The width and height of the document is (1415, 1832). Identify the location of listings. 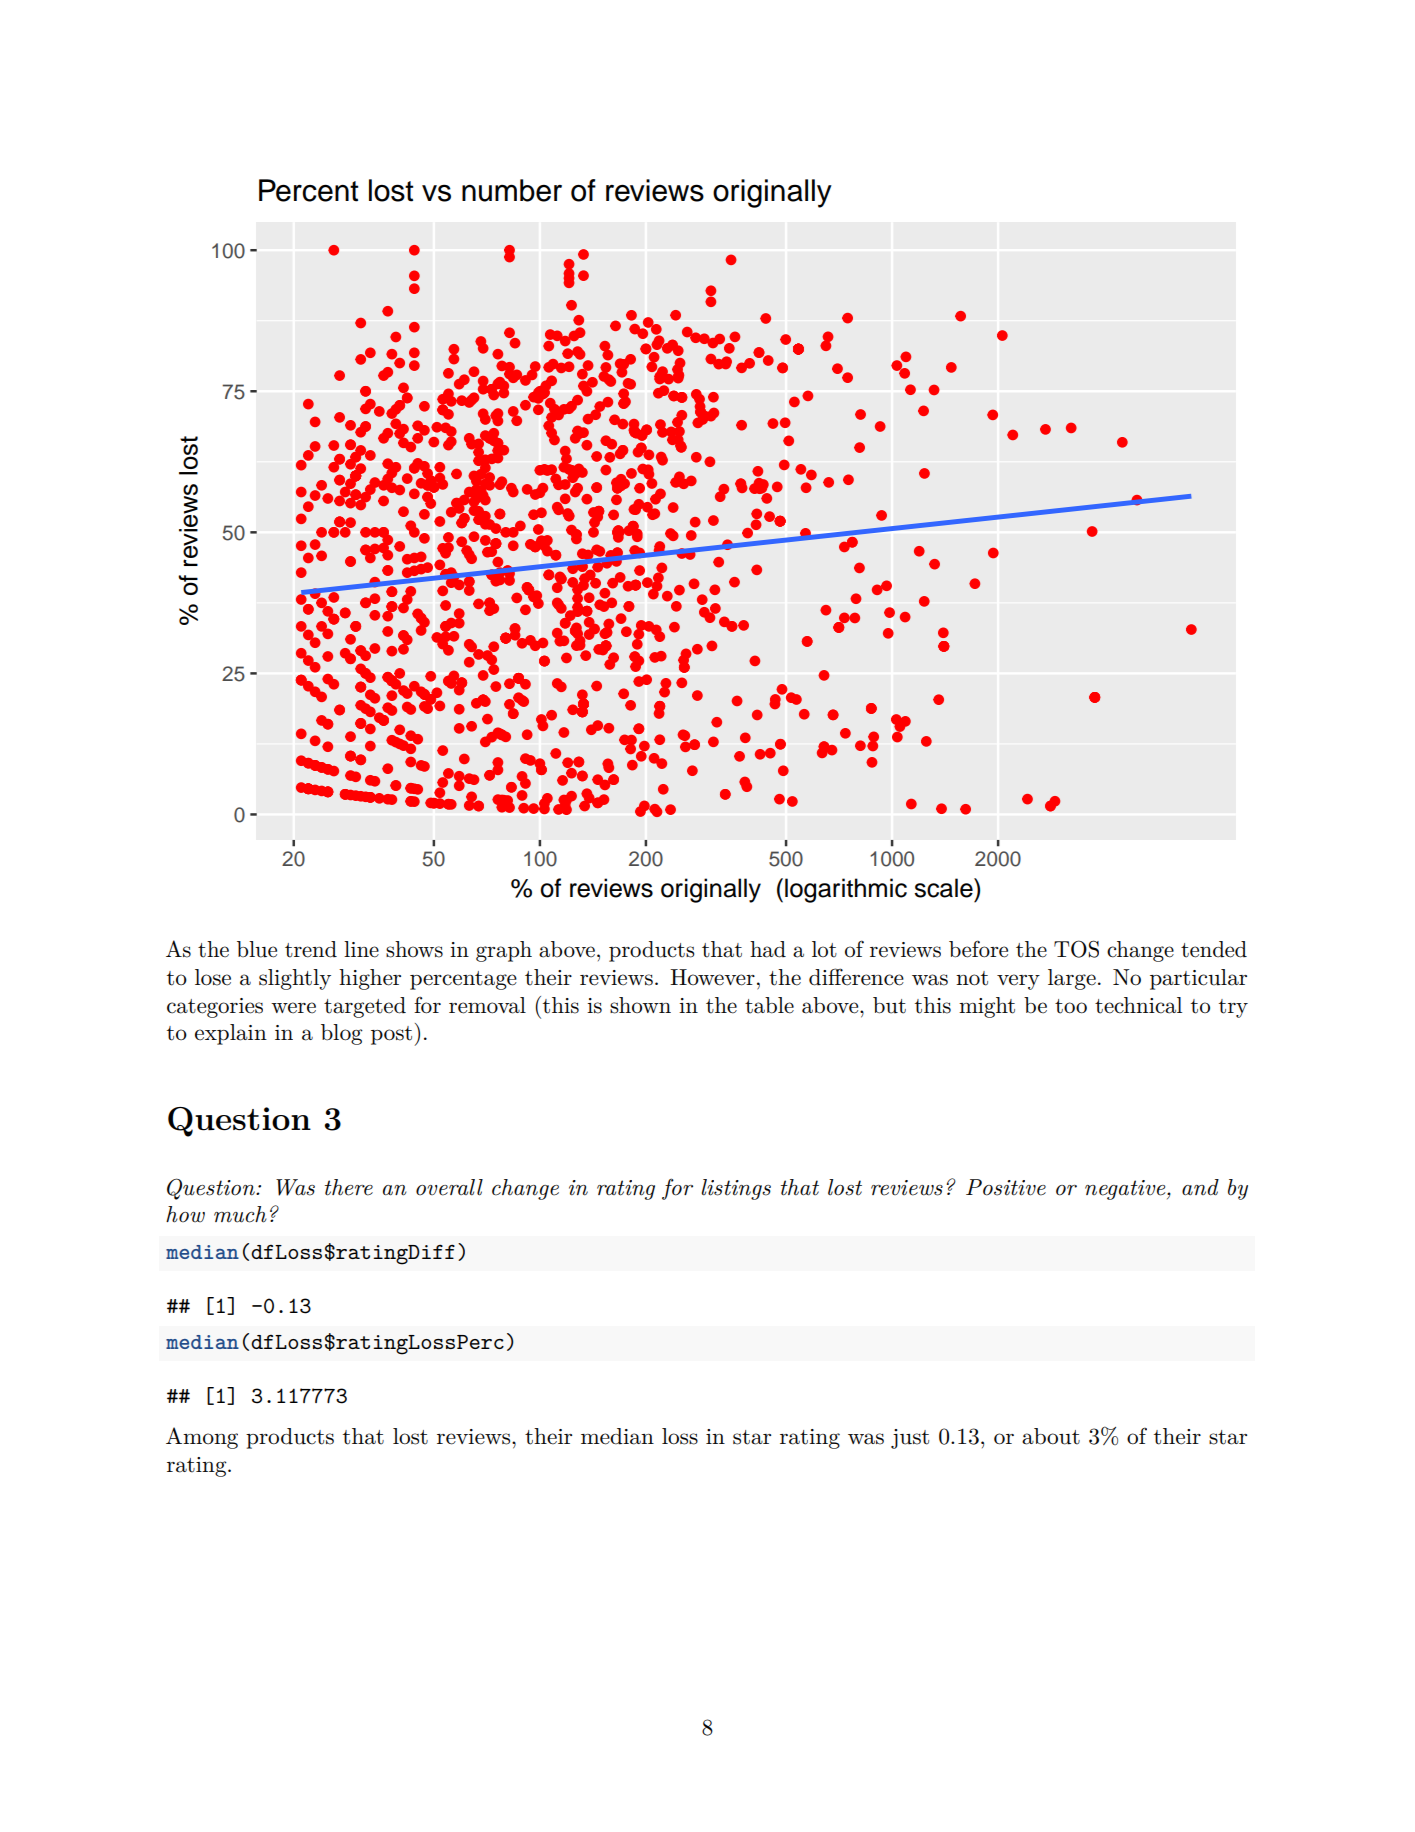
(736, 1189).
